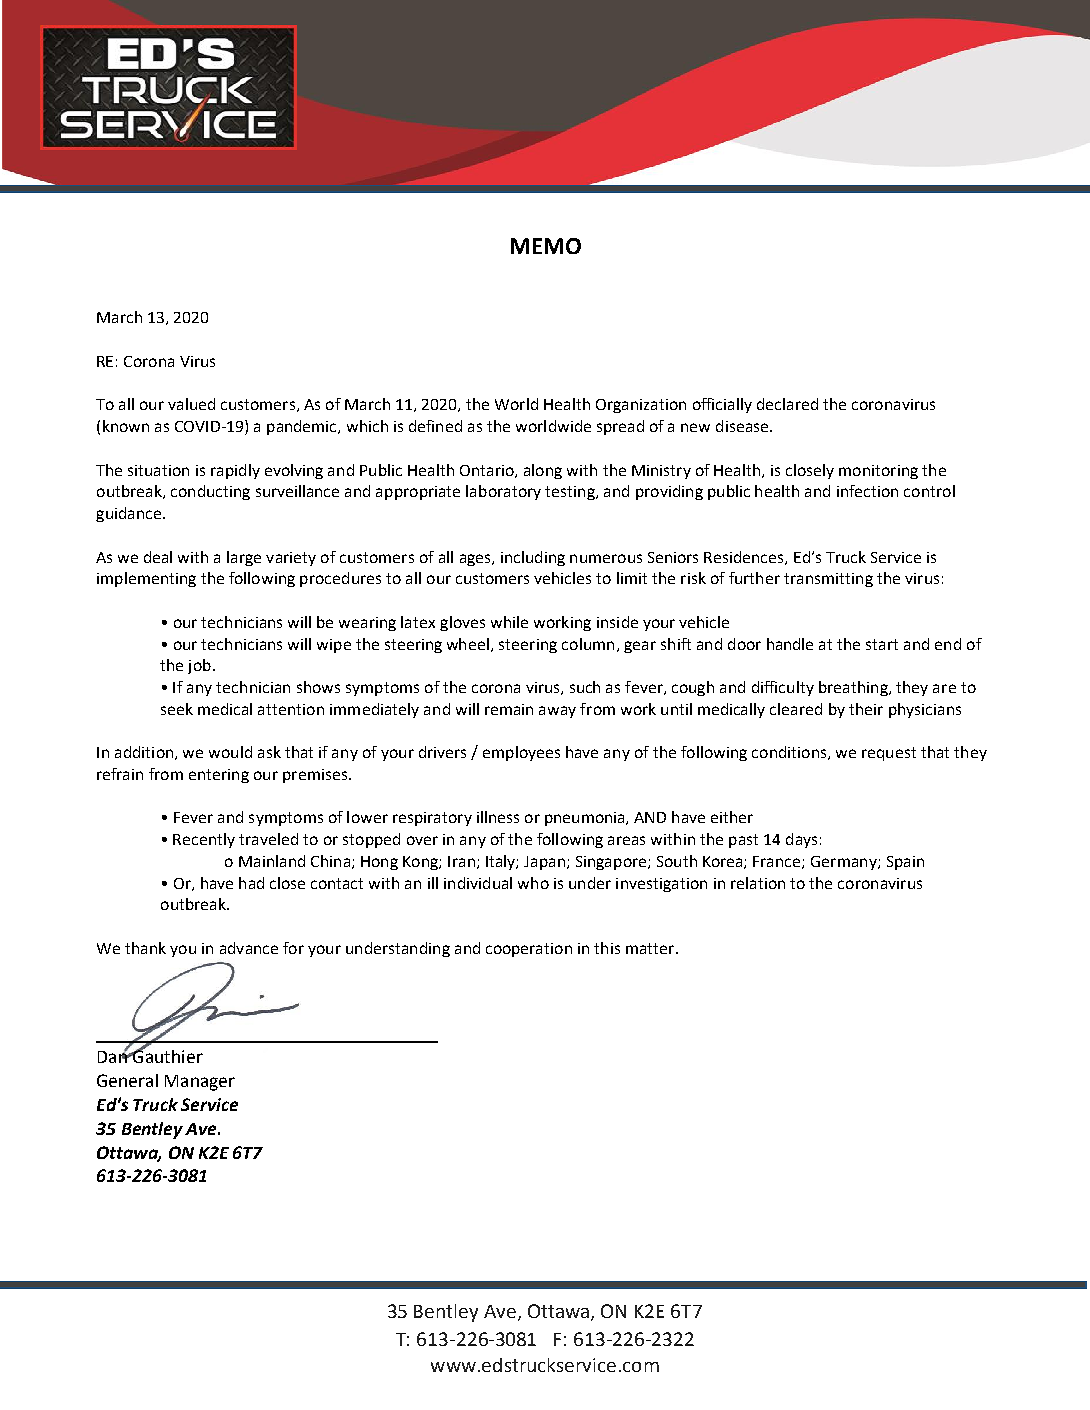 The width and height of the screenshot is (1090, 1410). What do you see at coordinates (878, 472) in the screenshot?
I see `monitoring` at bounding box center [878, 472].
